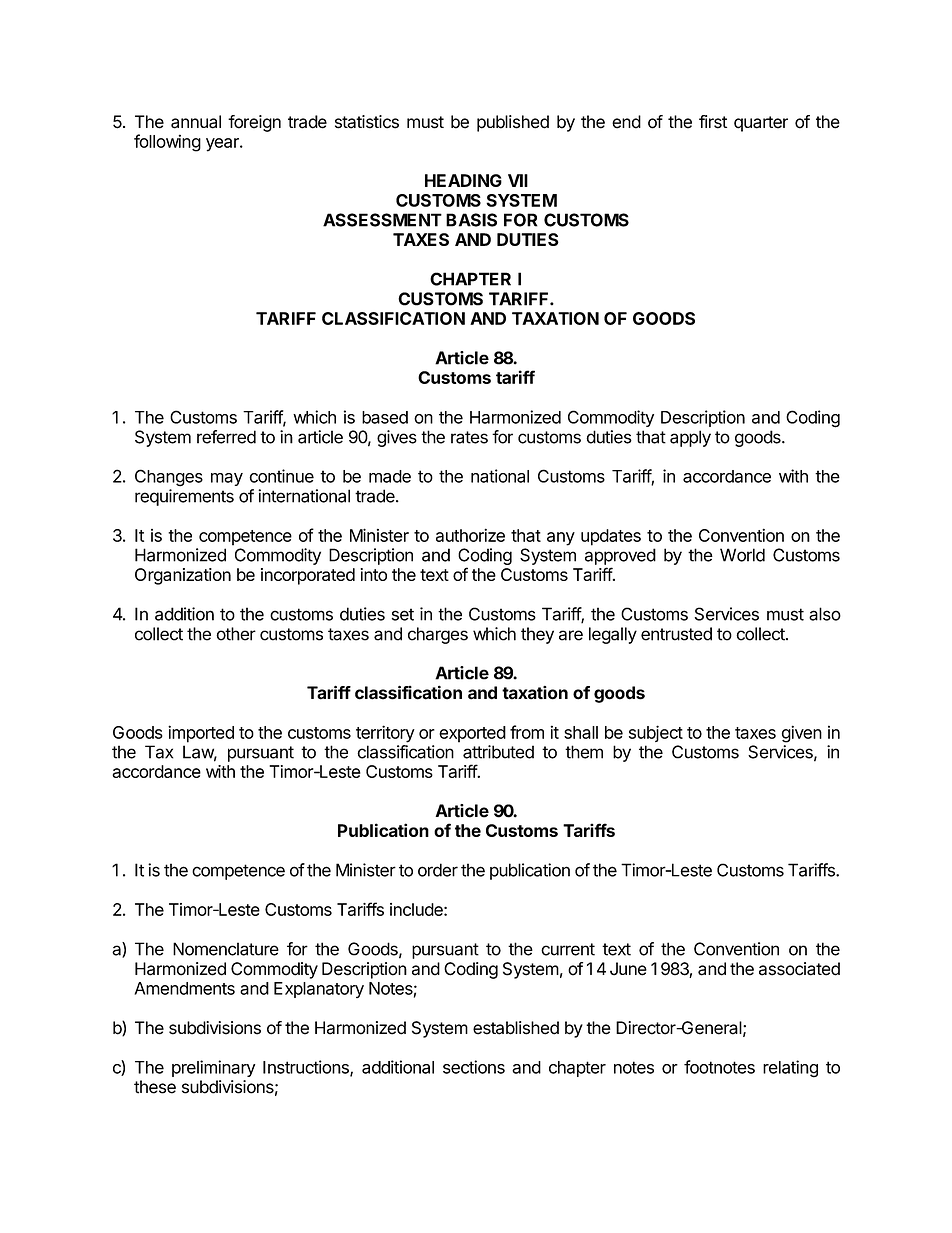 The image size is (952, 1233). I want to click on preliminary, so click(213, 1068).
